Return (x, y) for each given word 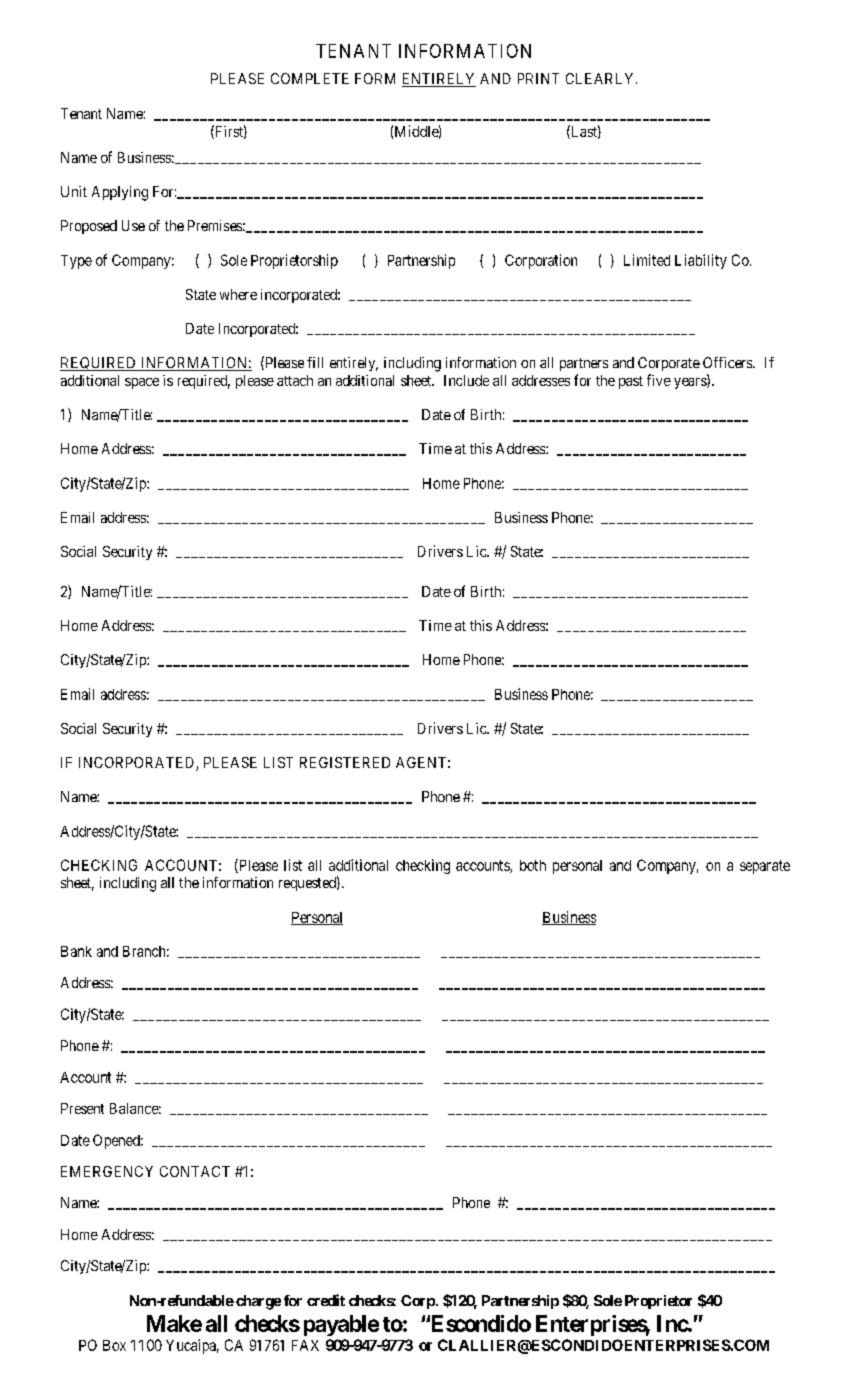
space (142, 383)
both (533, 865)
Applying (120, 193)
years (691, 383)
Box (114, 1345)
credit (326, 1300)
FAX (305, 1345)
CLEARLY (601, 78)
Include (466, 380)
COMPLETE (310, 78)
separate (765, 867)
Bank (76, 951)
